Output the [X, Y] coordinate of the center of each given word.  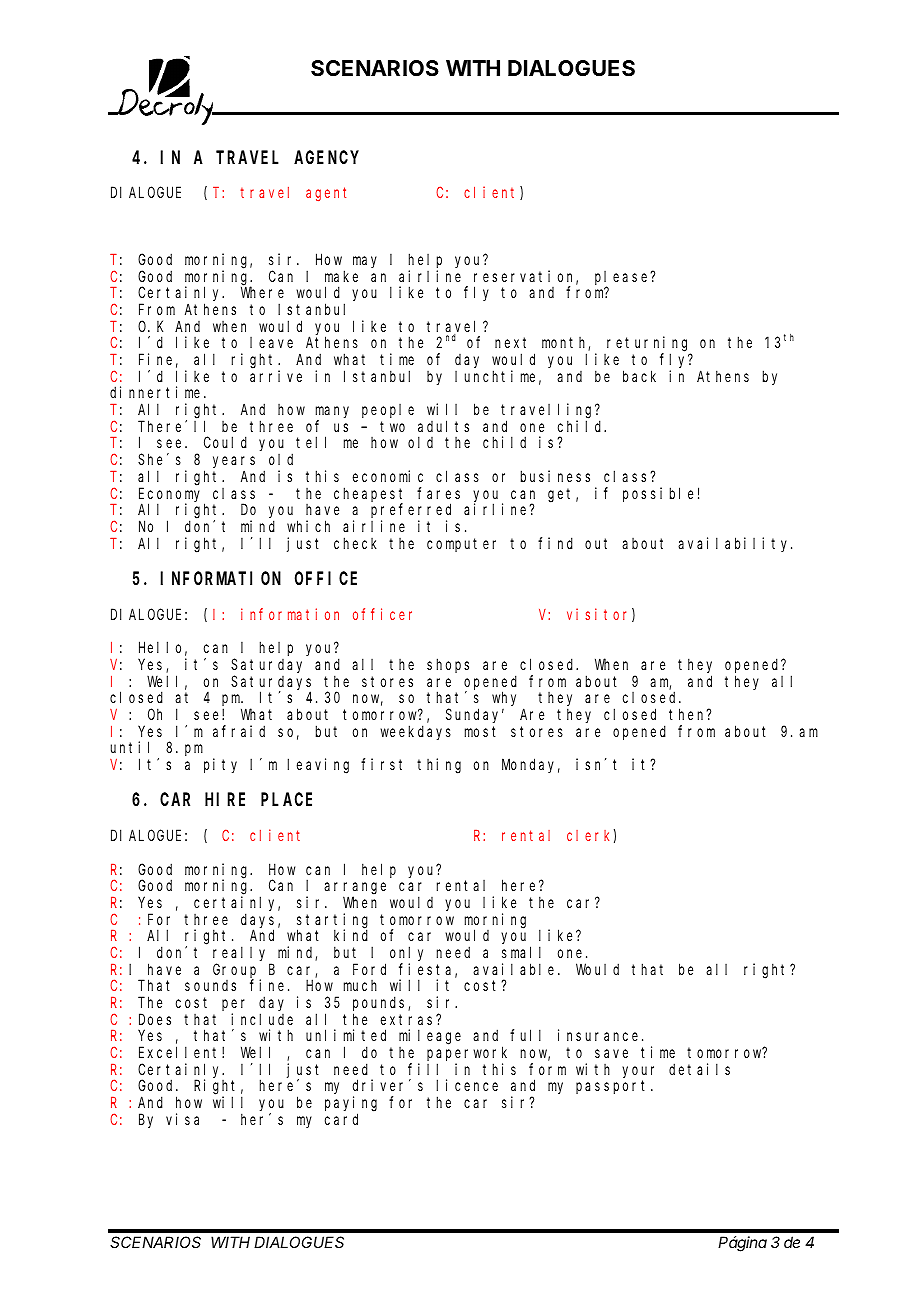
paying [351, 1105]
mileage [430, 1037]
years [234, 463]
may [365, 262]
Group [237, 972]
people [388, 411]
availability [735, 544]
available [516, 969]
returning [649, 345]
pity [220, 765]
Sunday [475, 715]
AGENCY [326, 157]
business [555, 476]
